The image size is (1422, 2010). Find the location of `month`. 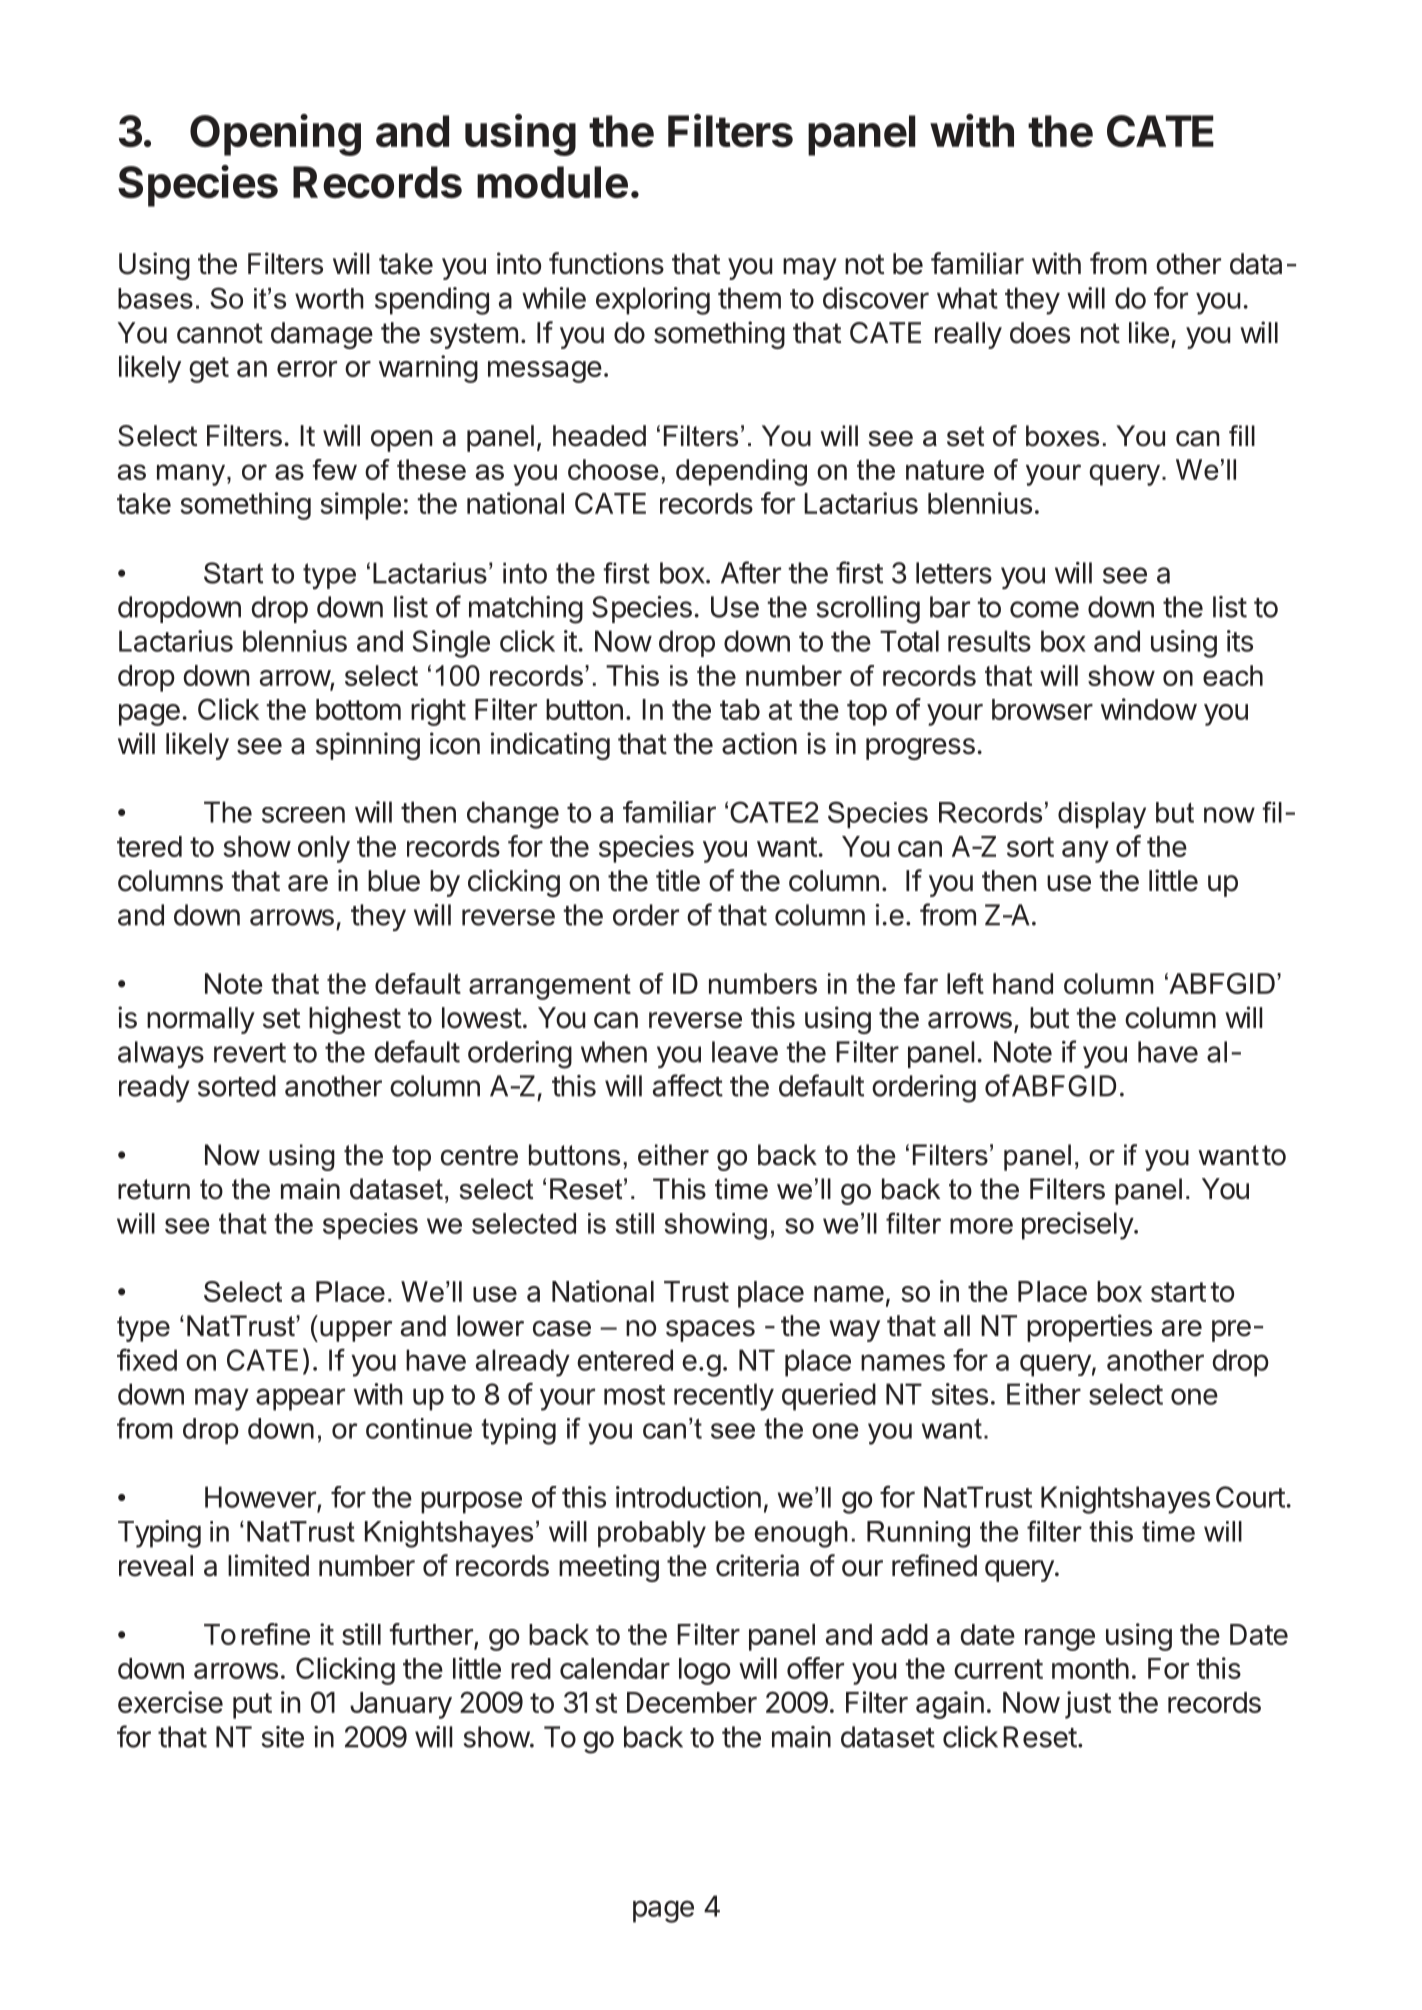

month is located at coordinates (1090, 1668).
